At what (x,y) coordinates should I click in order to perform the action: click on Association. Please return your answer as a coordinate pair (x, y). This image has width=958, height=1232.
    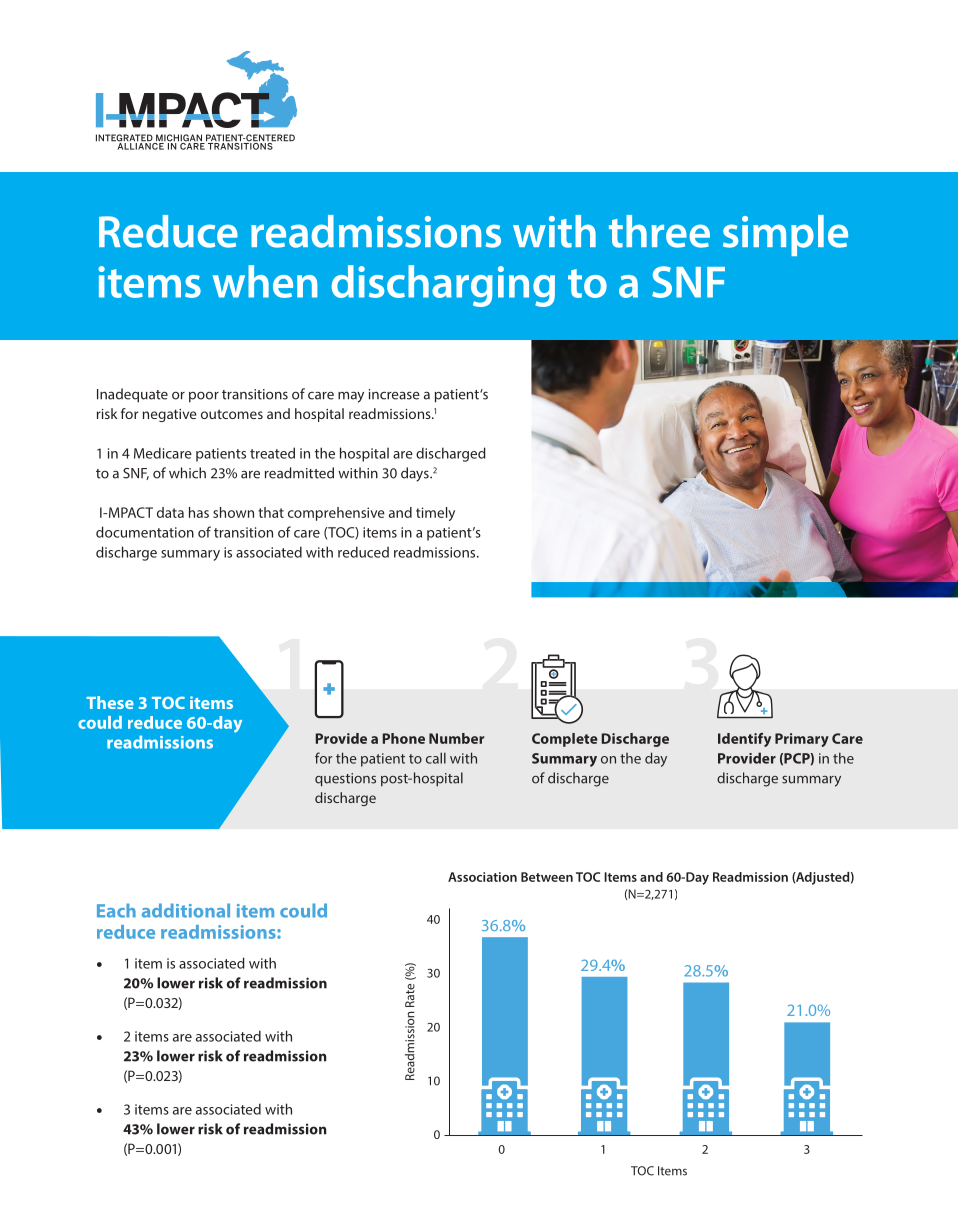
    Looking at the image, I should click on (482, 877).
